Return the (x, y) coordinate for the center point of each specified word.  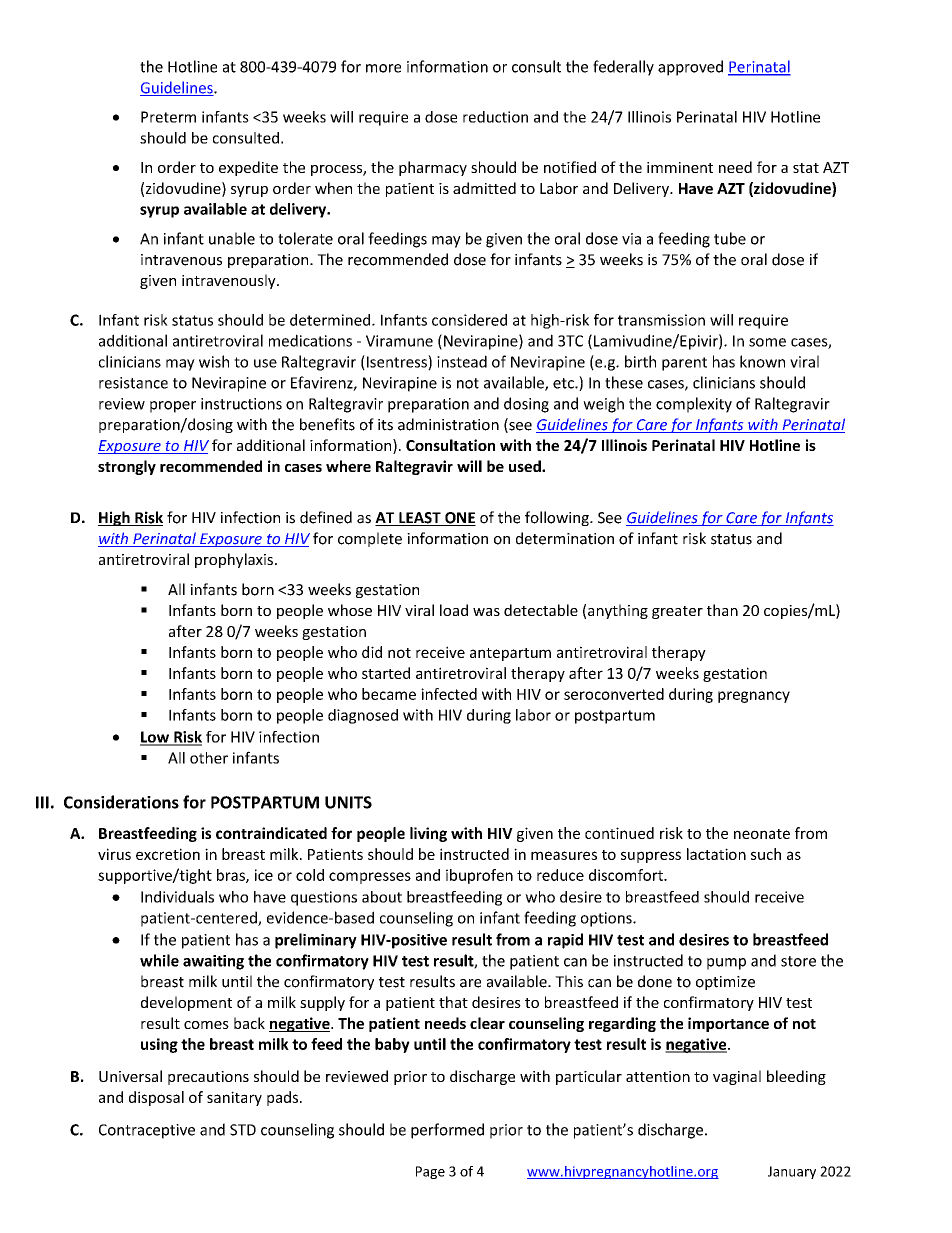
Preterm (168, 117)
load (454, 610)
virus (114, 854)
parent (684, 364)
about (382, 897)
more (383, 68)
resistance (133, 383)
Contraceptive (147, 1131)
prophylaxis (234, 560)
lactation (716, 854)
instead (462, 361)
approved (690, 68)
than (722, 610)
